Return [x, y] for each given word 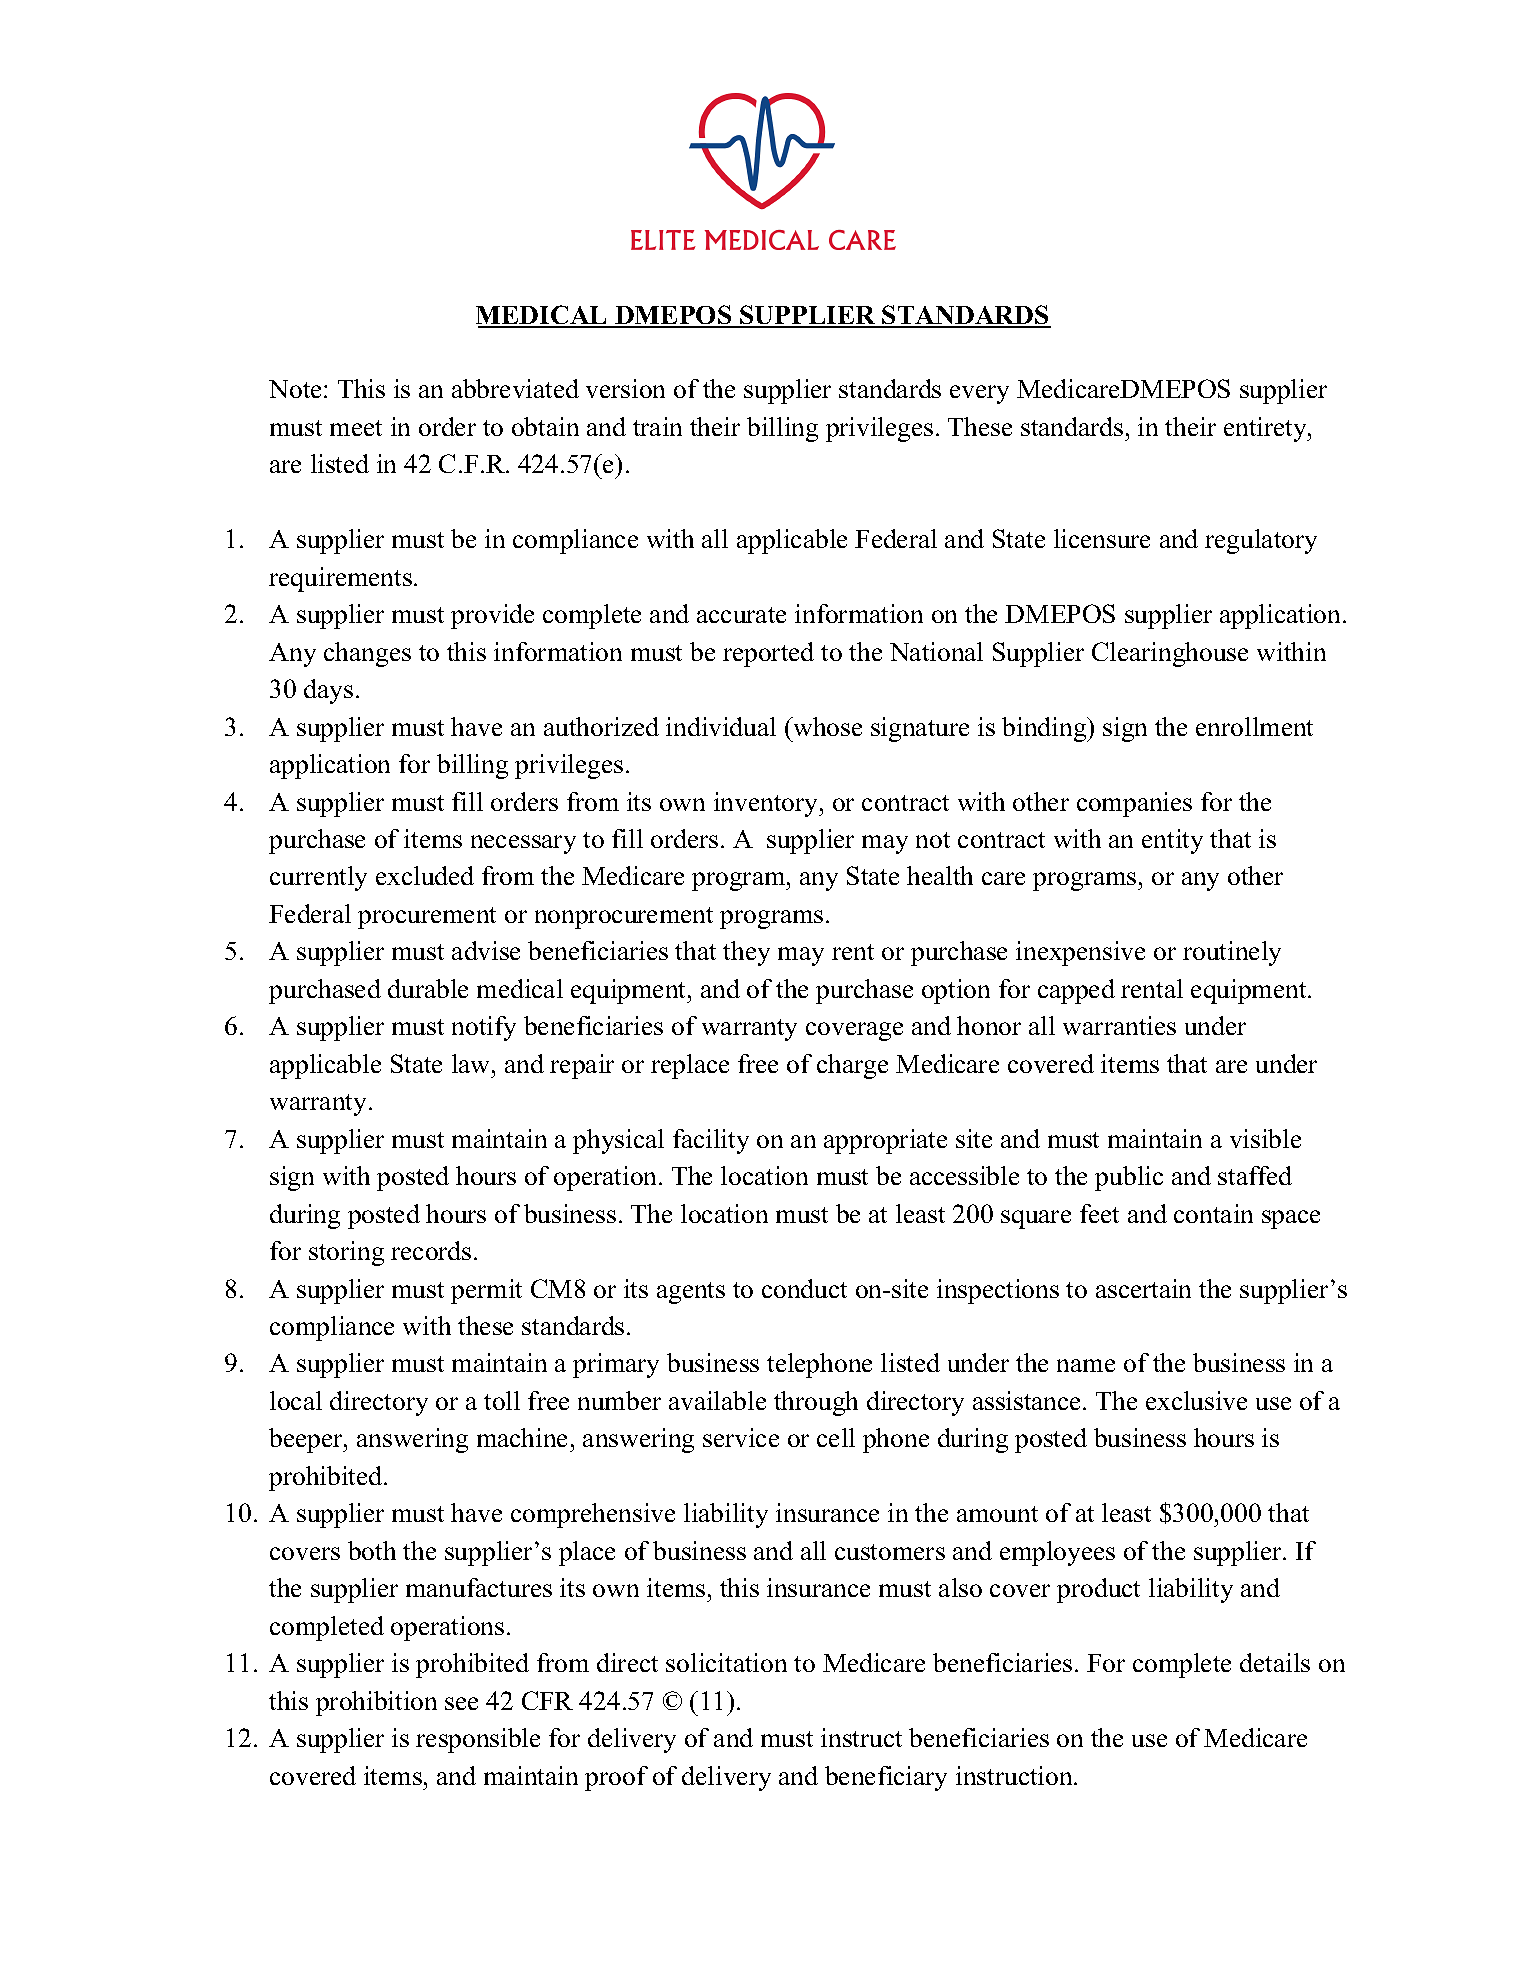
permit [486, 1291]
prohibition [376, 1703]
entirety [1266, 429]
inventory [767, 804]
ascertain [1143, 1288]
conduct [804, 1288]
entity [1172, 841]
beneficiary [886, 1778]
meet [356, 428]
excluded [425, 875]
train [657, 426]
